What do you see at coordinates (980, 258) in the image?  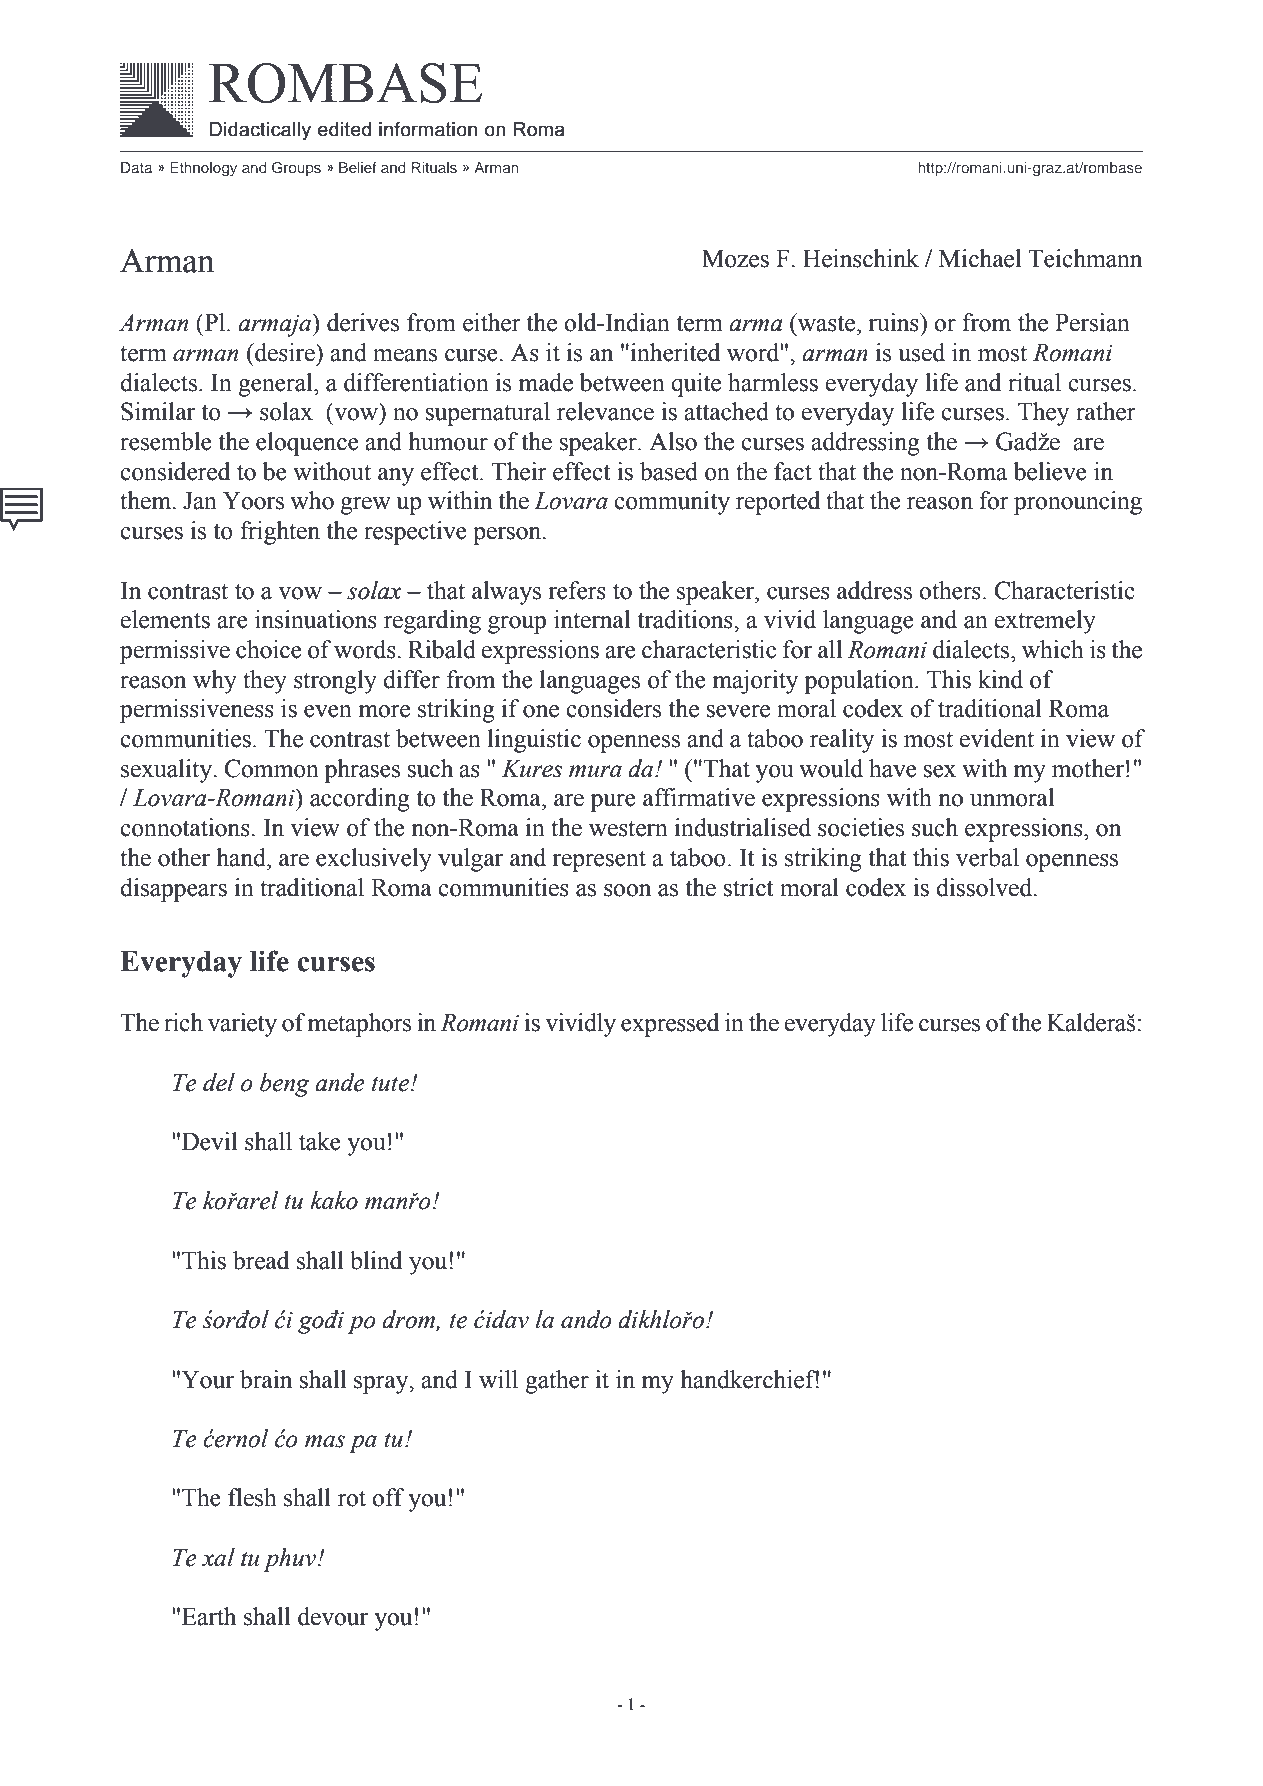 I see `Michael` at bounding box center [980, 258].
